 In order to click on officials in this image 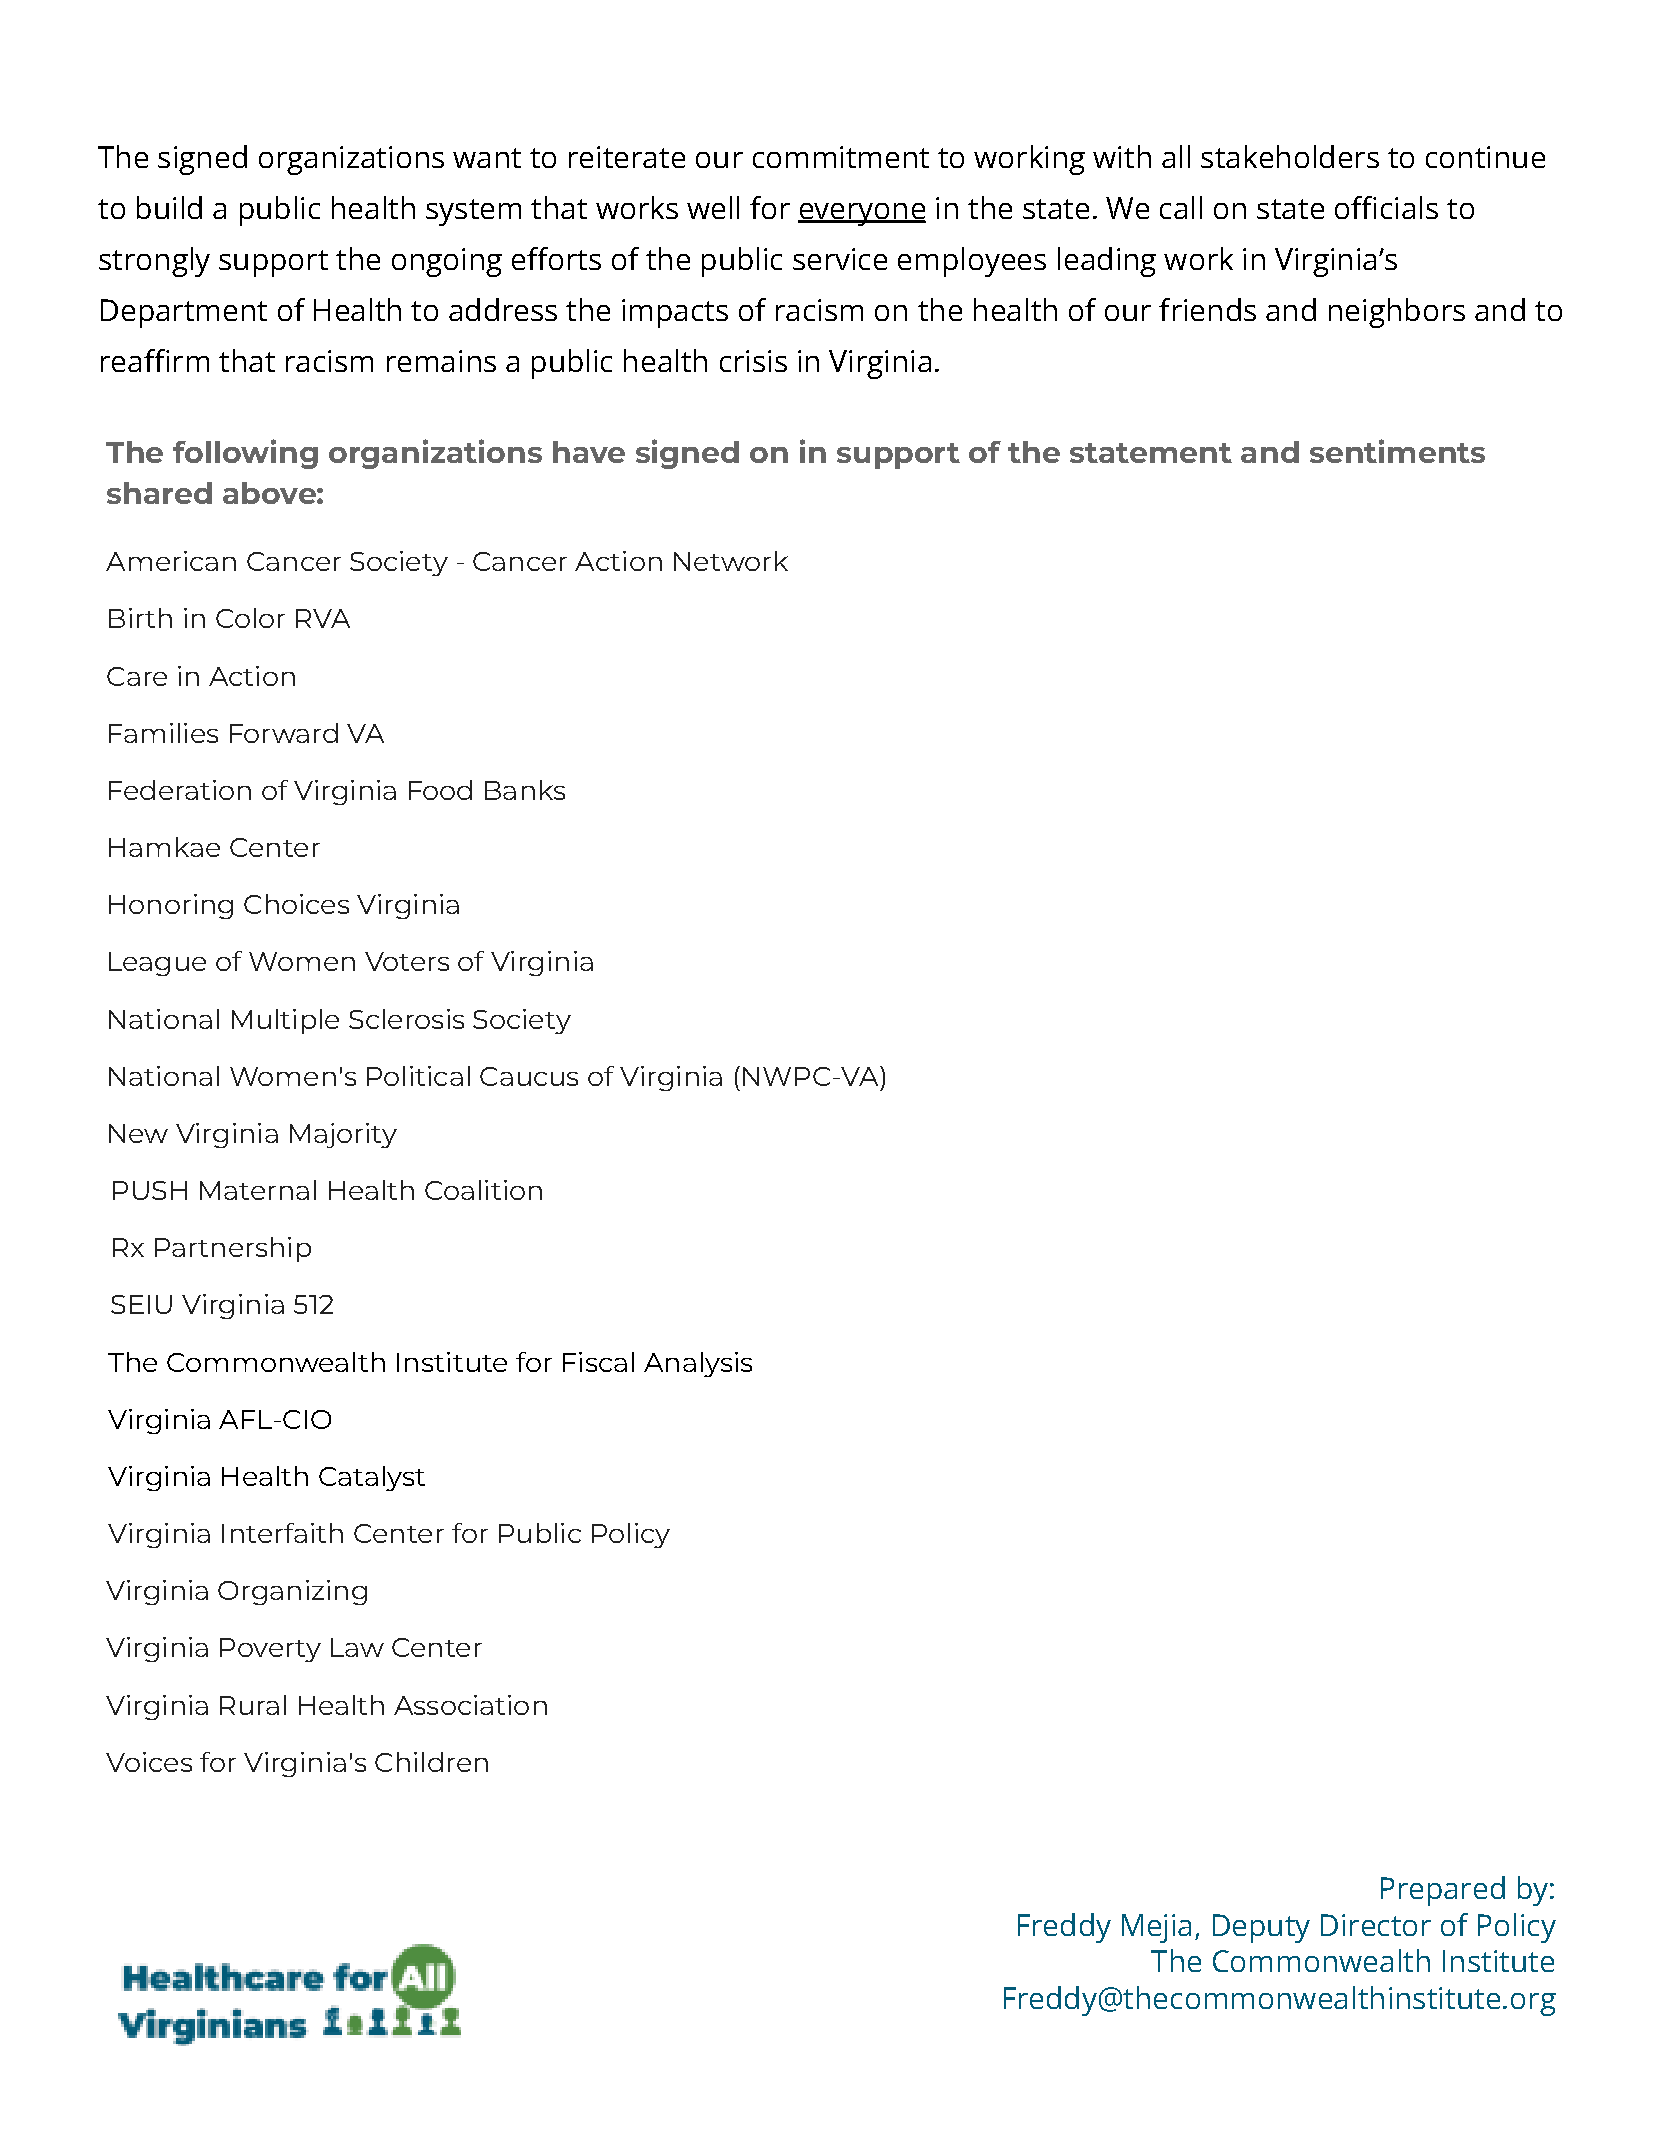, I will do `click(1386, 207)`.
